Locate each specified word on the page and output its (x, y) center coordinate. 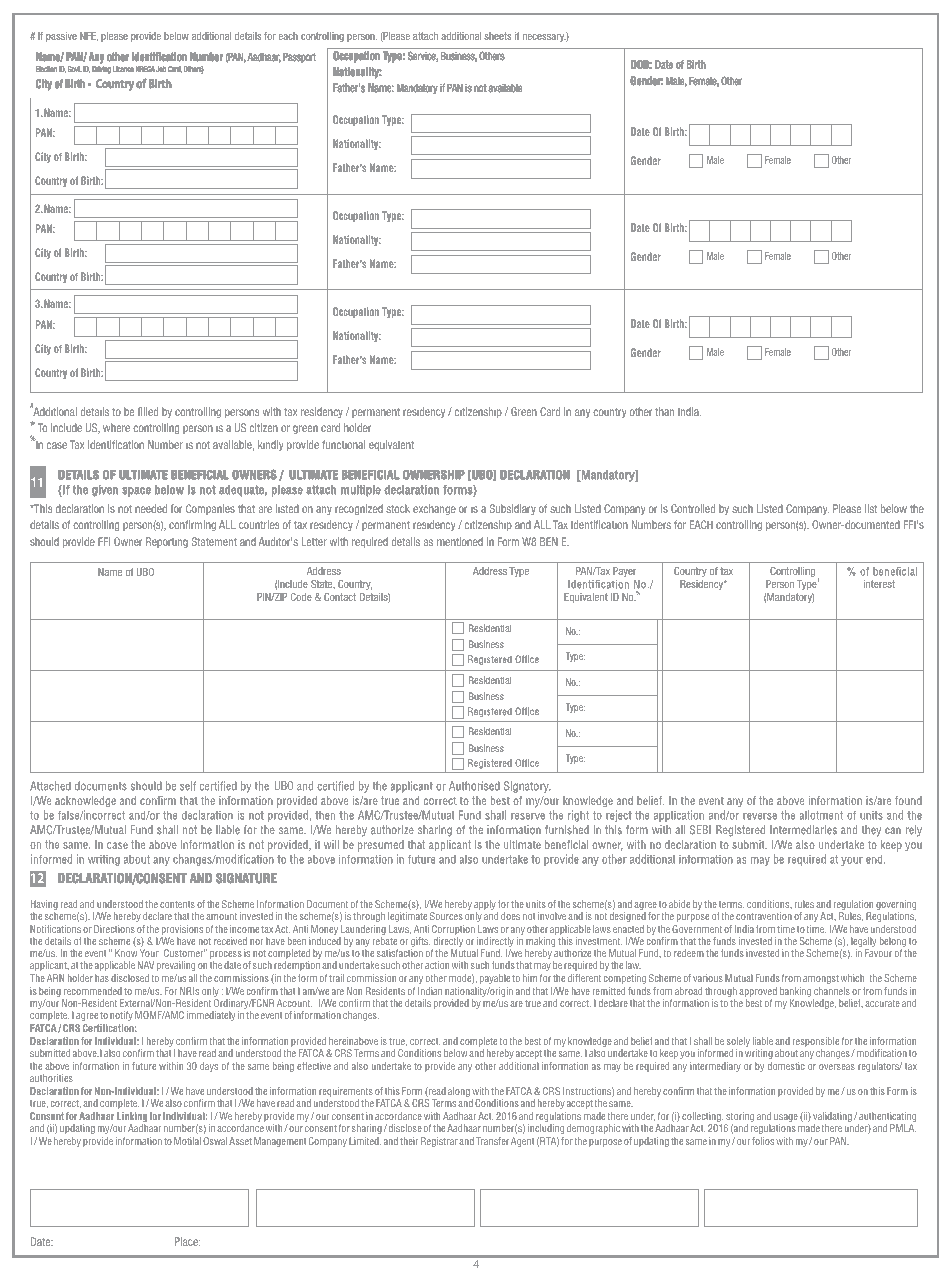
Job (161, 69)
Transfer (492, 1141)
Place (187, 1241)
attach (425, 36)
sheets (497, 36)
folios (763, 1141)
